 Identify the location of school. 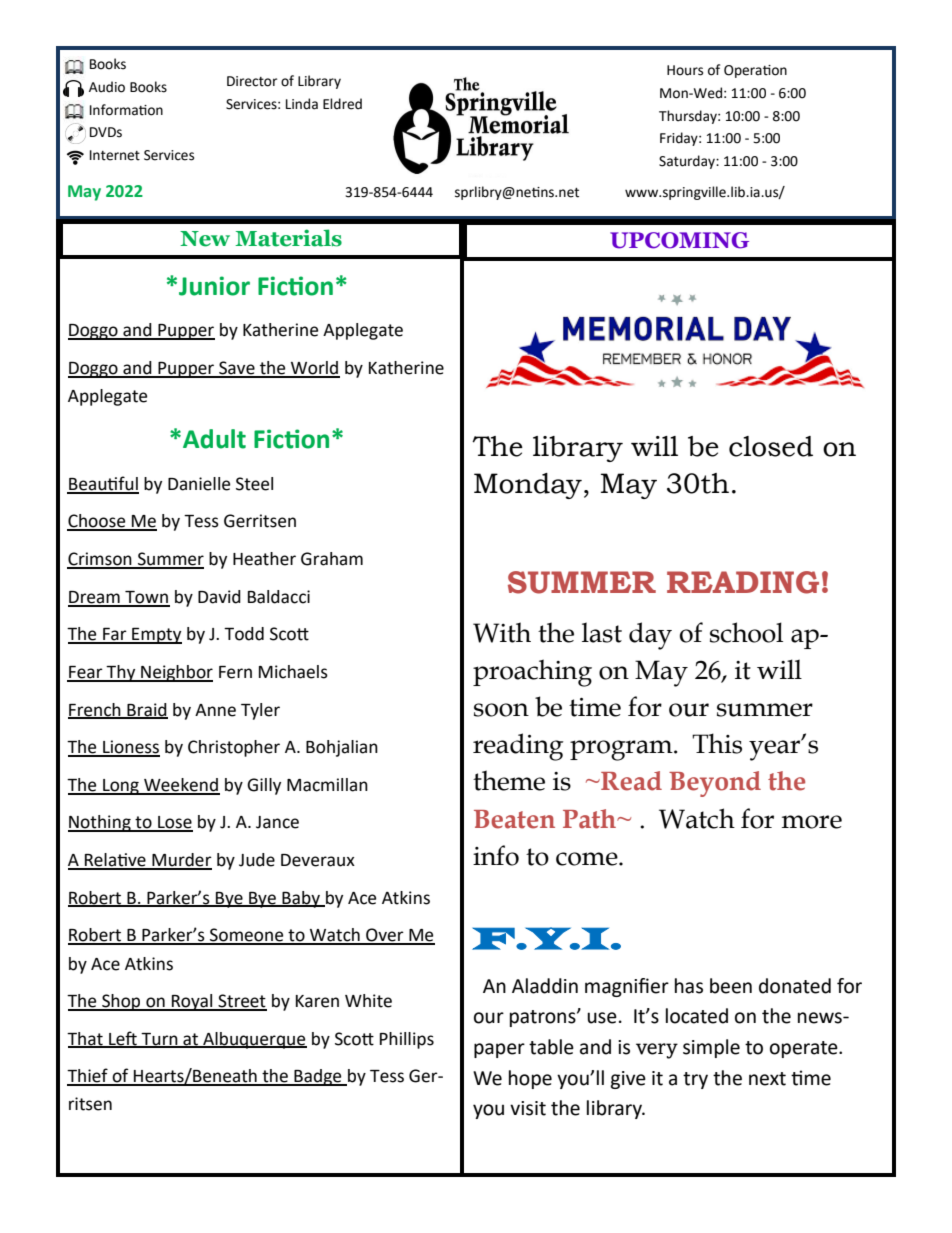
(746, 632).
